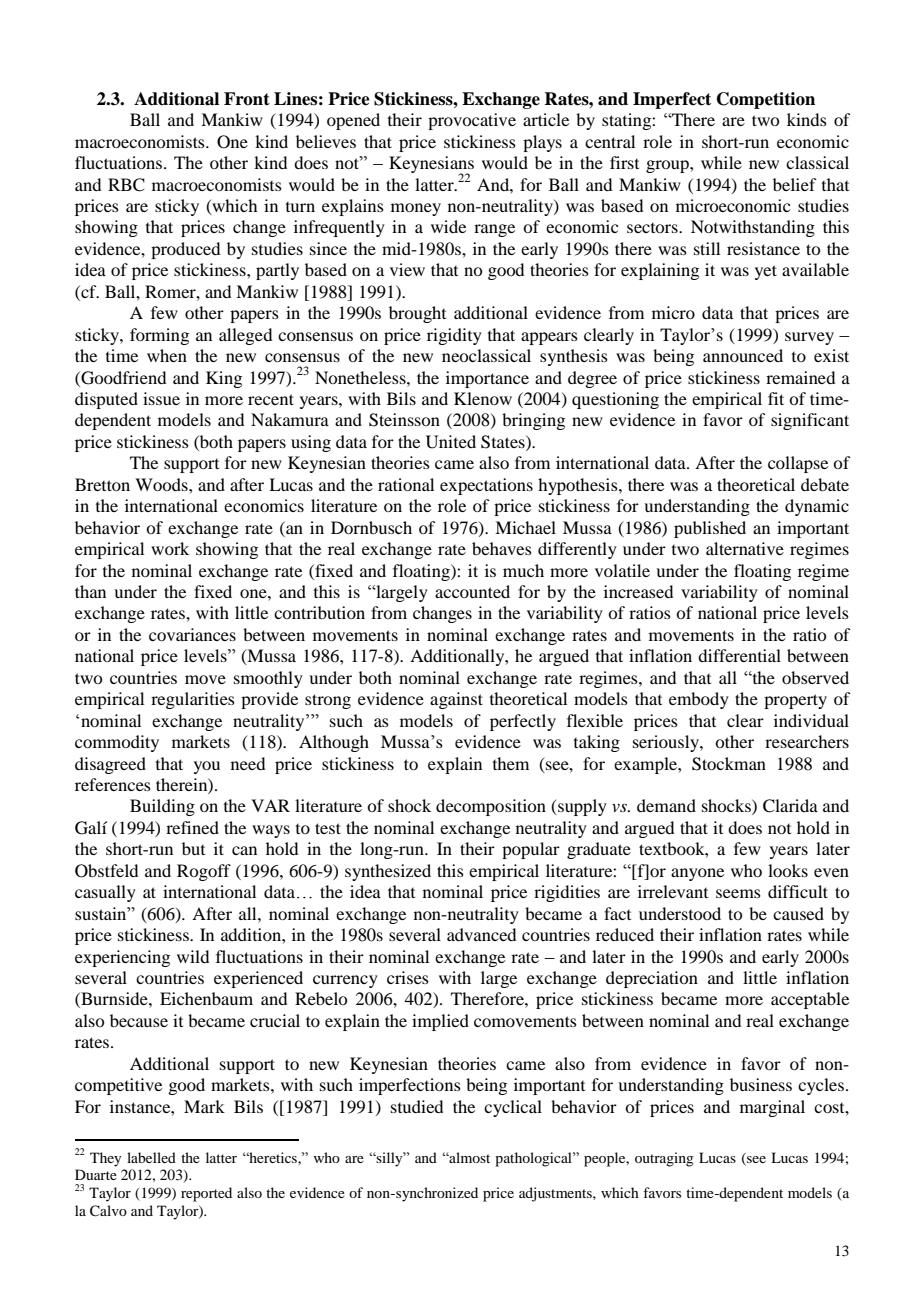 This image has width=924, height=1308. I want to click on Woods, so click(162, 484).
